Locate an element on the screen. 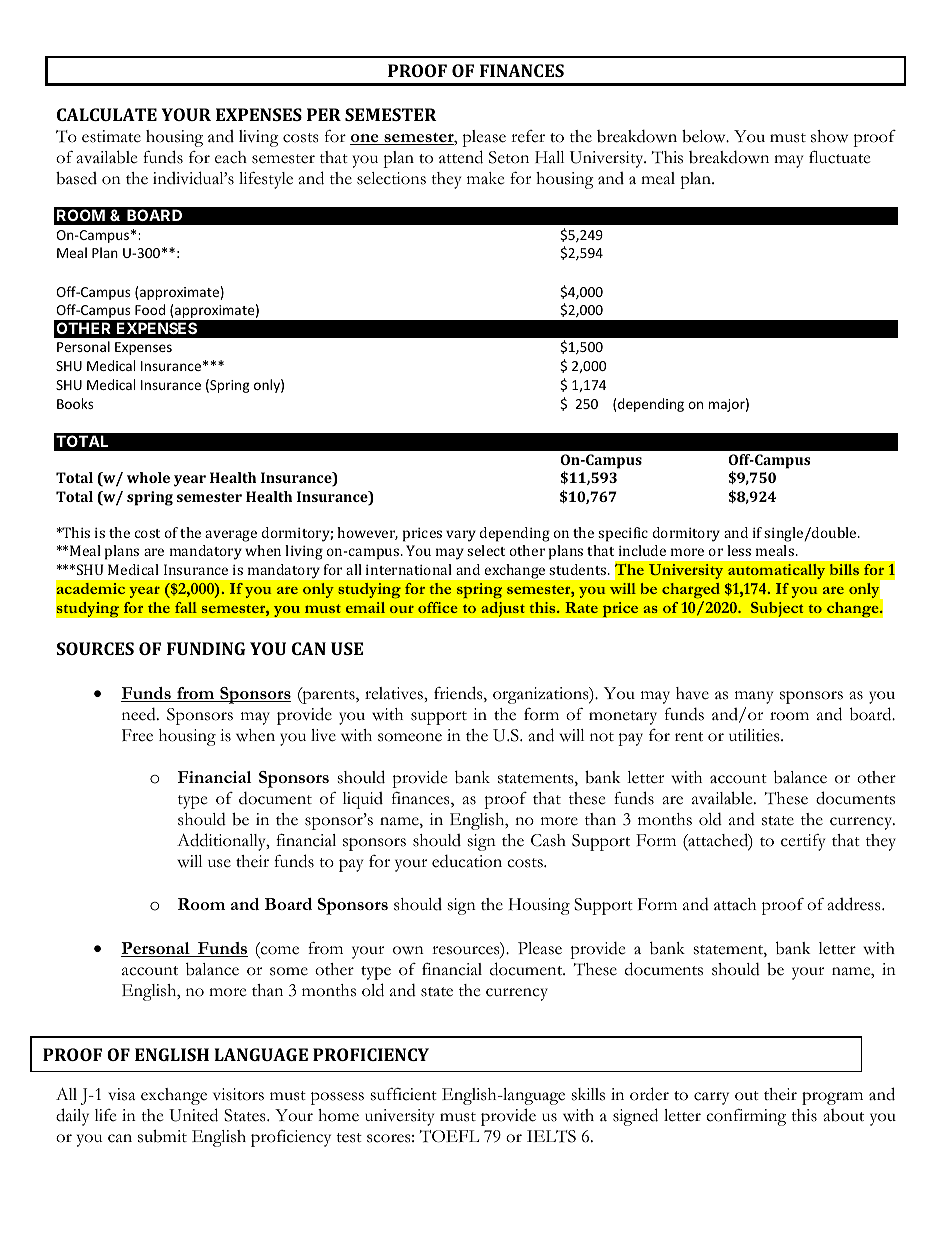 The image size is (952, 1233). fall is located at coordinates (186, 607).
